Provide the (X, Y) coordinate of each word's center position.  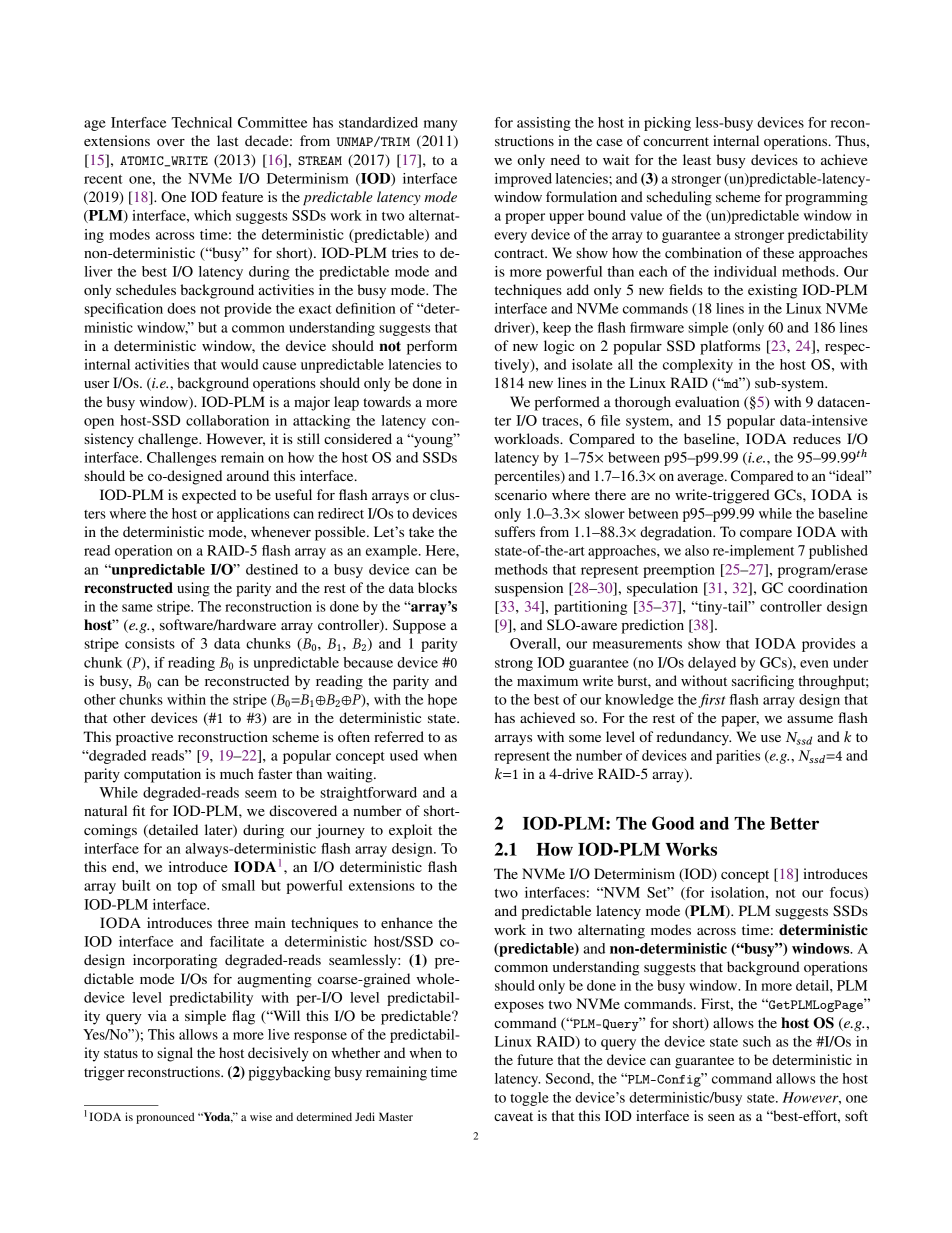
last (228, 140)
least (697, 159)
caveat (513, 1116)
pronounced (165, 1118)
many (440, 125)
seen (721, 1117)
